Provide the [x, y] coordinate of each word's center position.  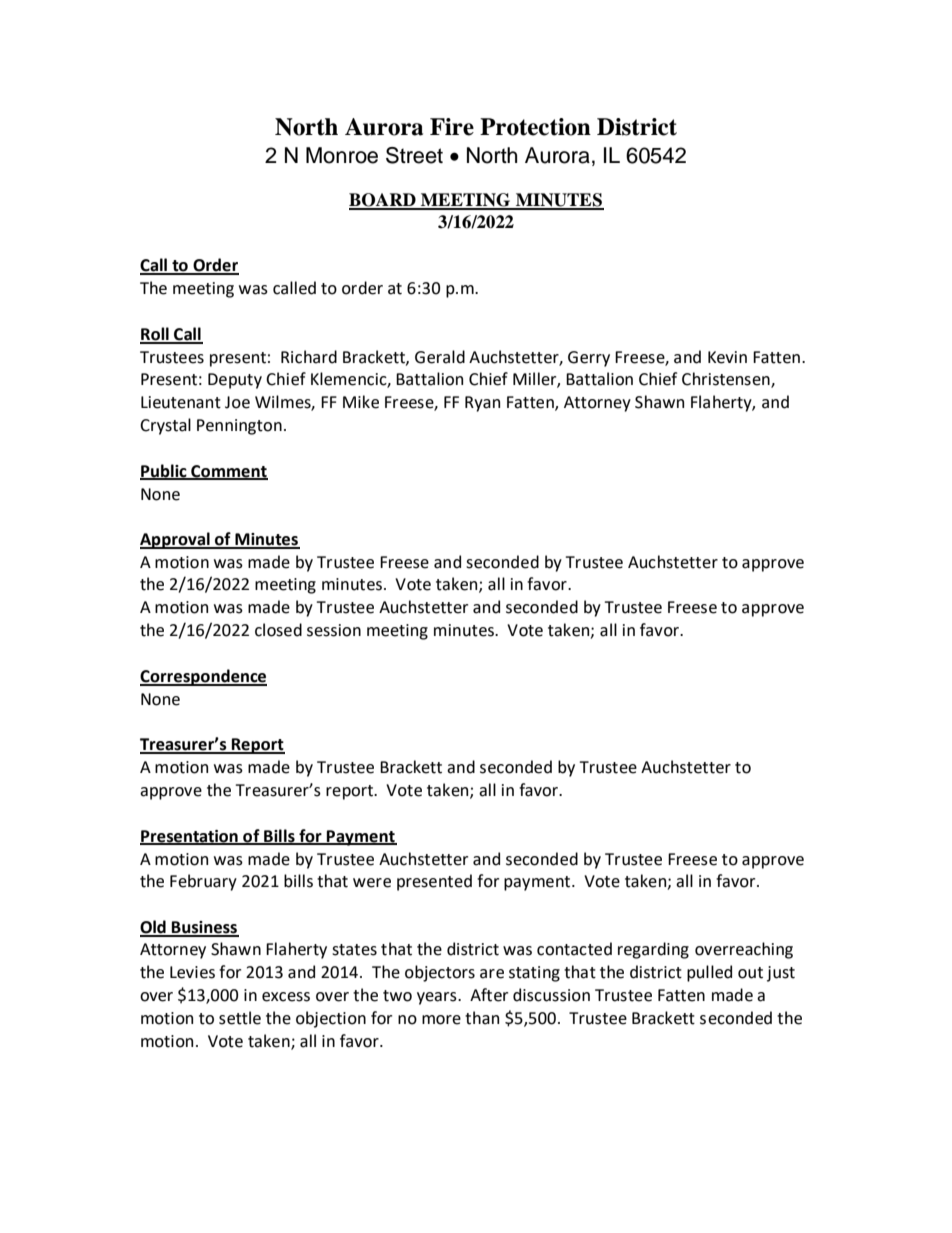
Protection [535, 127]
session [334, 630]
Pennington [239, 427]
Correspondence [203, 677]
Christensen [727, 380]
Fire [452, 127]
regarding [653, 950]
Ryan [482, 404]
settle [240, 1018]
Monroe [342, 155]
